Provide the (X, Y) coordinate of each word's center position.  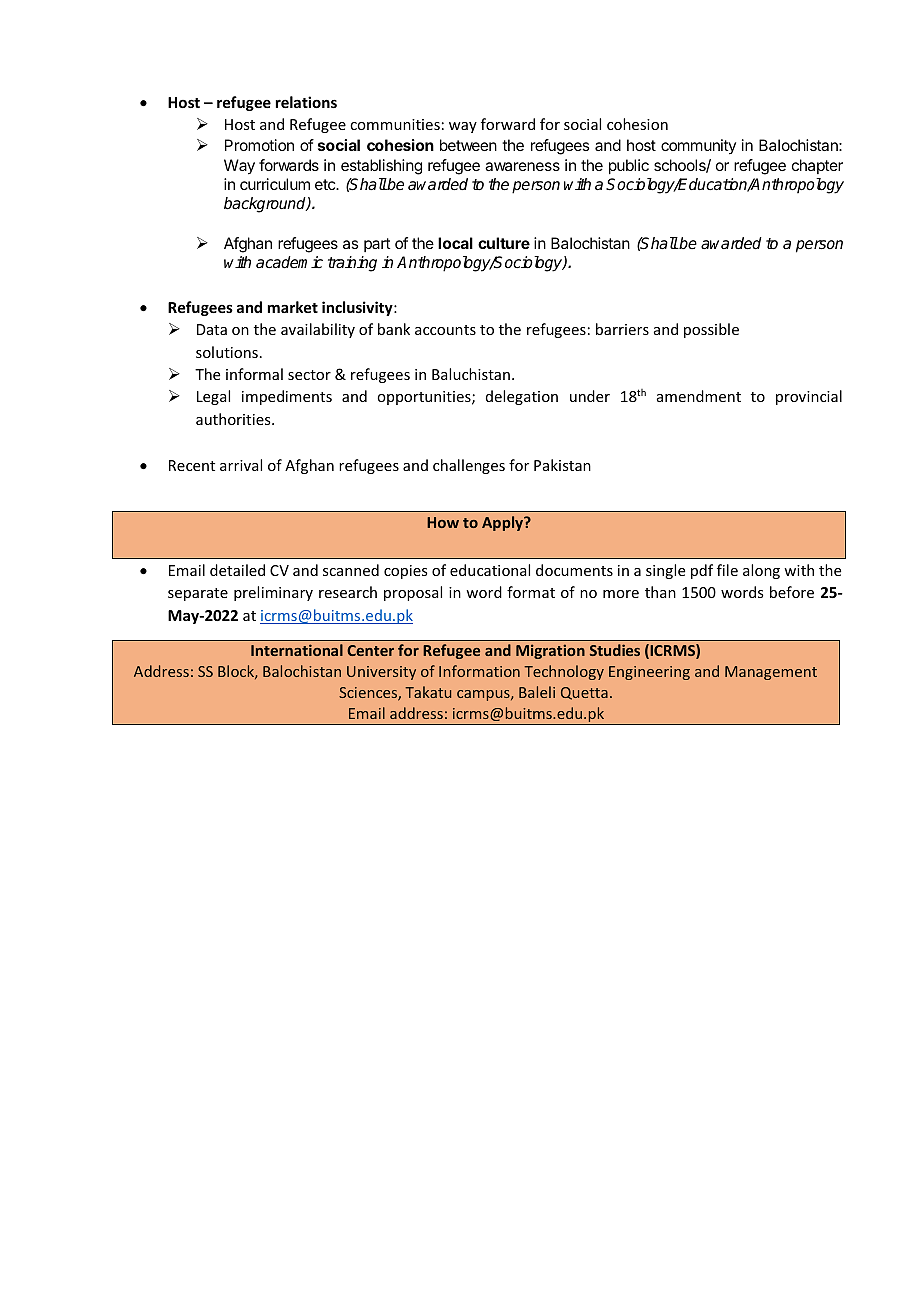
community (698, 146)
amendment (699, 396)
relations (306, 102)
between (468, 145)
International (297, 650)
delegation (522, 397)
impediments (287, 397)
